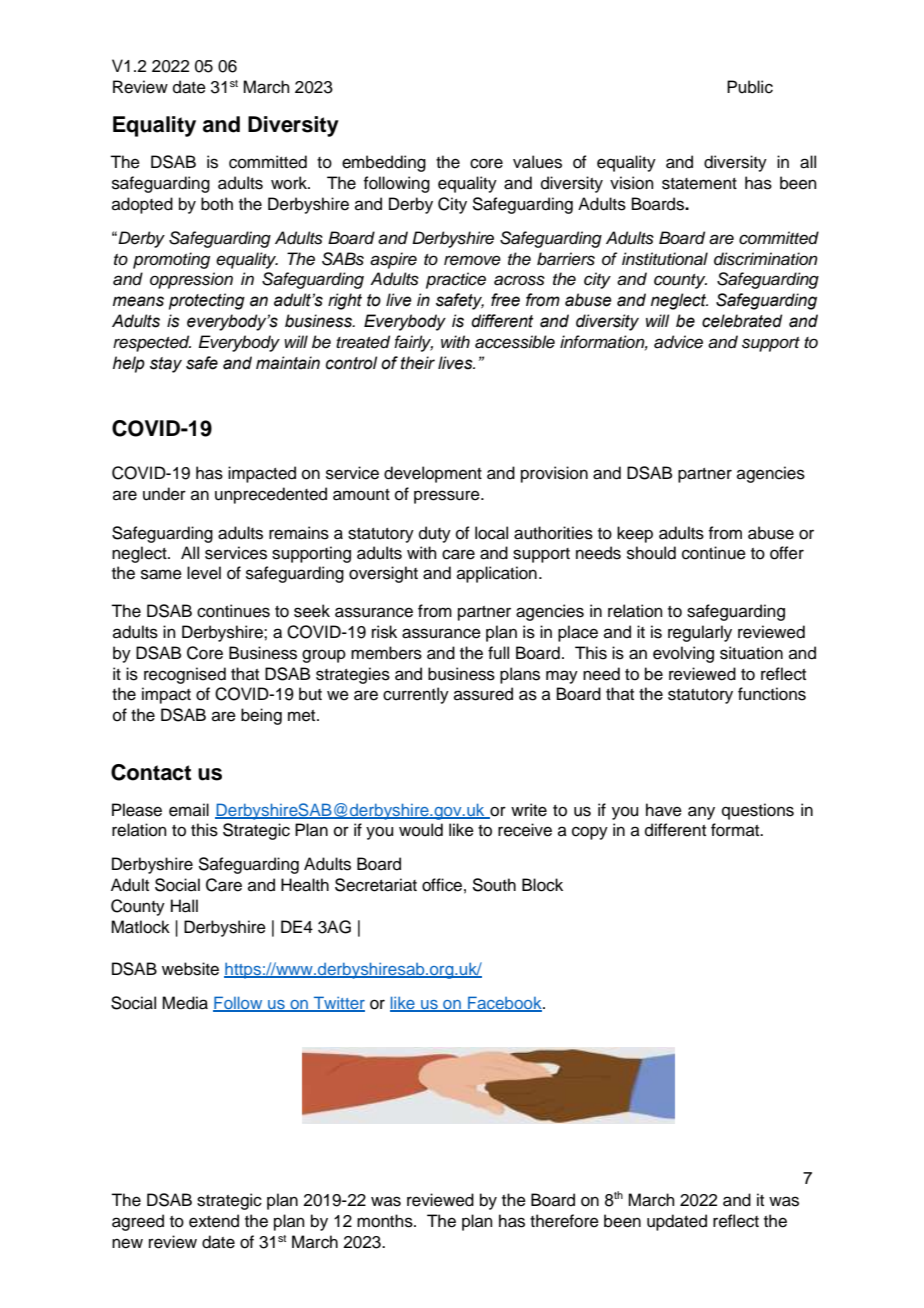 Image resolution: width=924 pixels, height=1308 pixels. What do you see at coordinates (217, 204) in the document?
I see `both` at bounding box center [217, 204].
